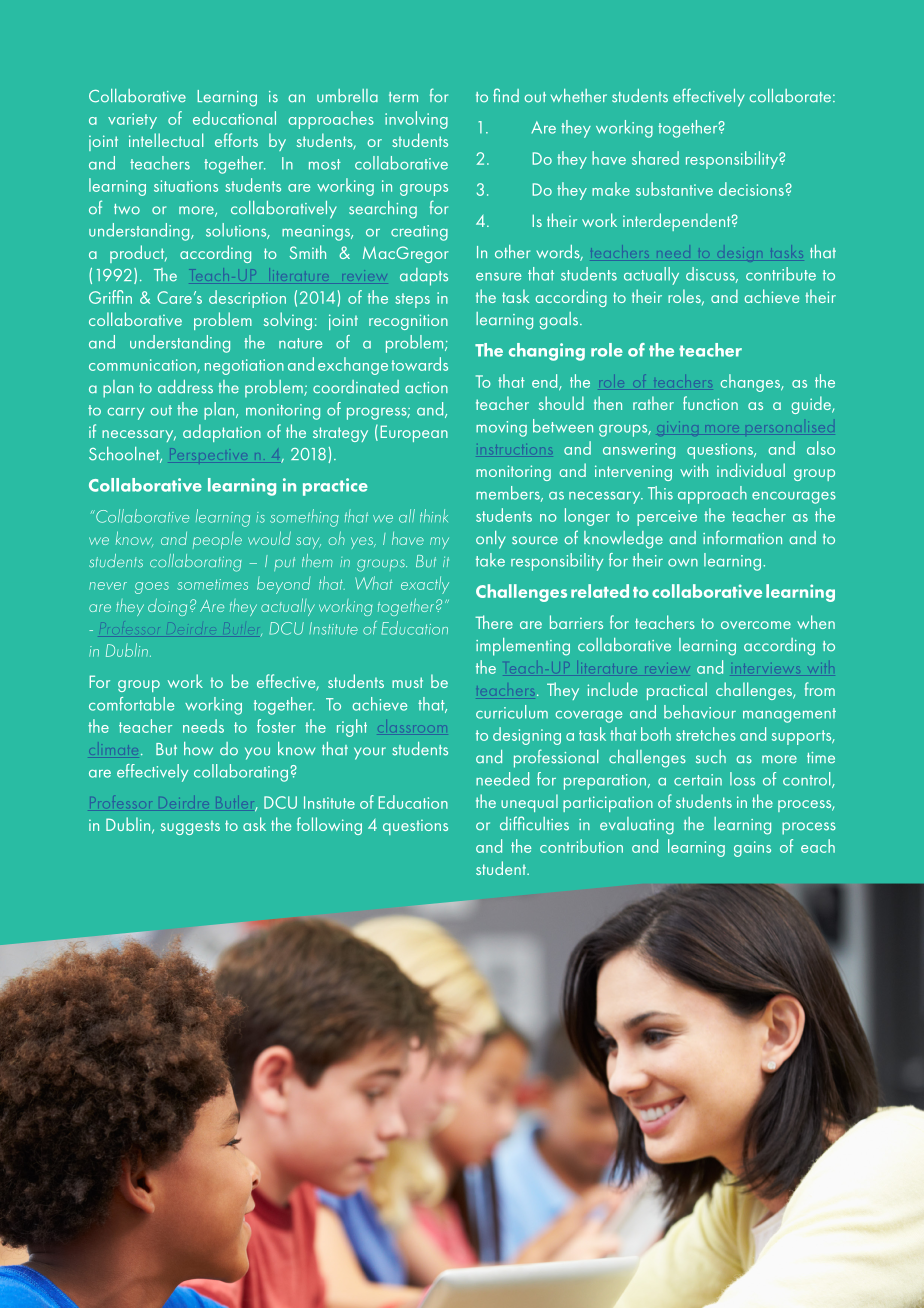 The width and height of the image is (924, 1308). Describe the element at coordinates (752, 849) in the image. I see `gains` at that location.
